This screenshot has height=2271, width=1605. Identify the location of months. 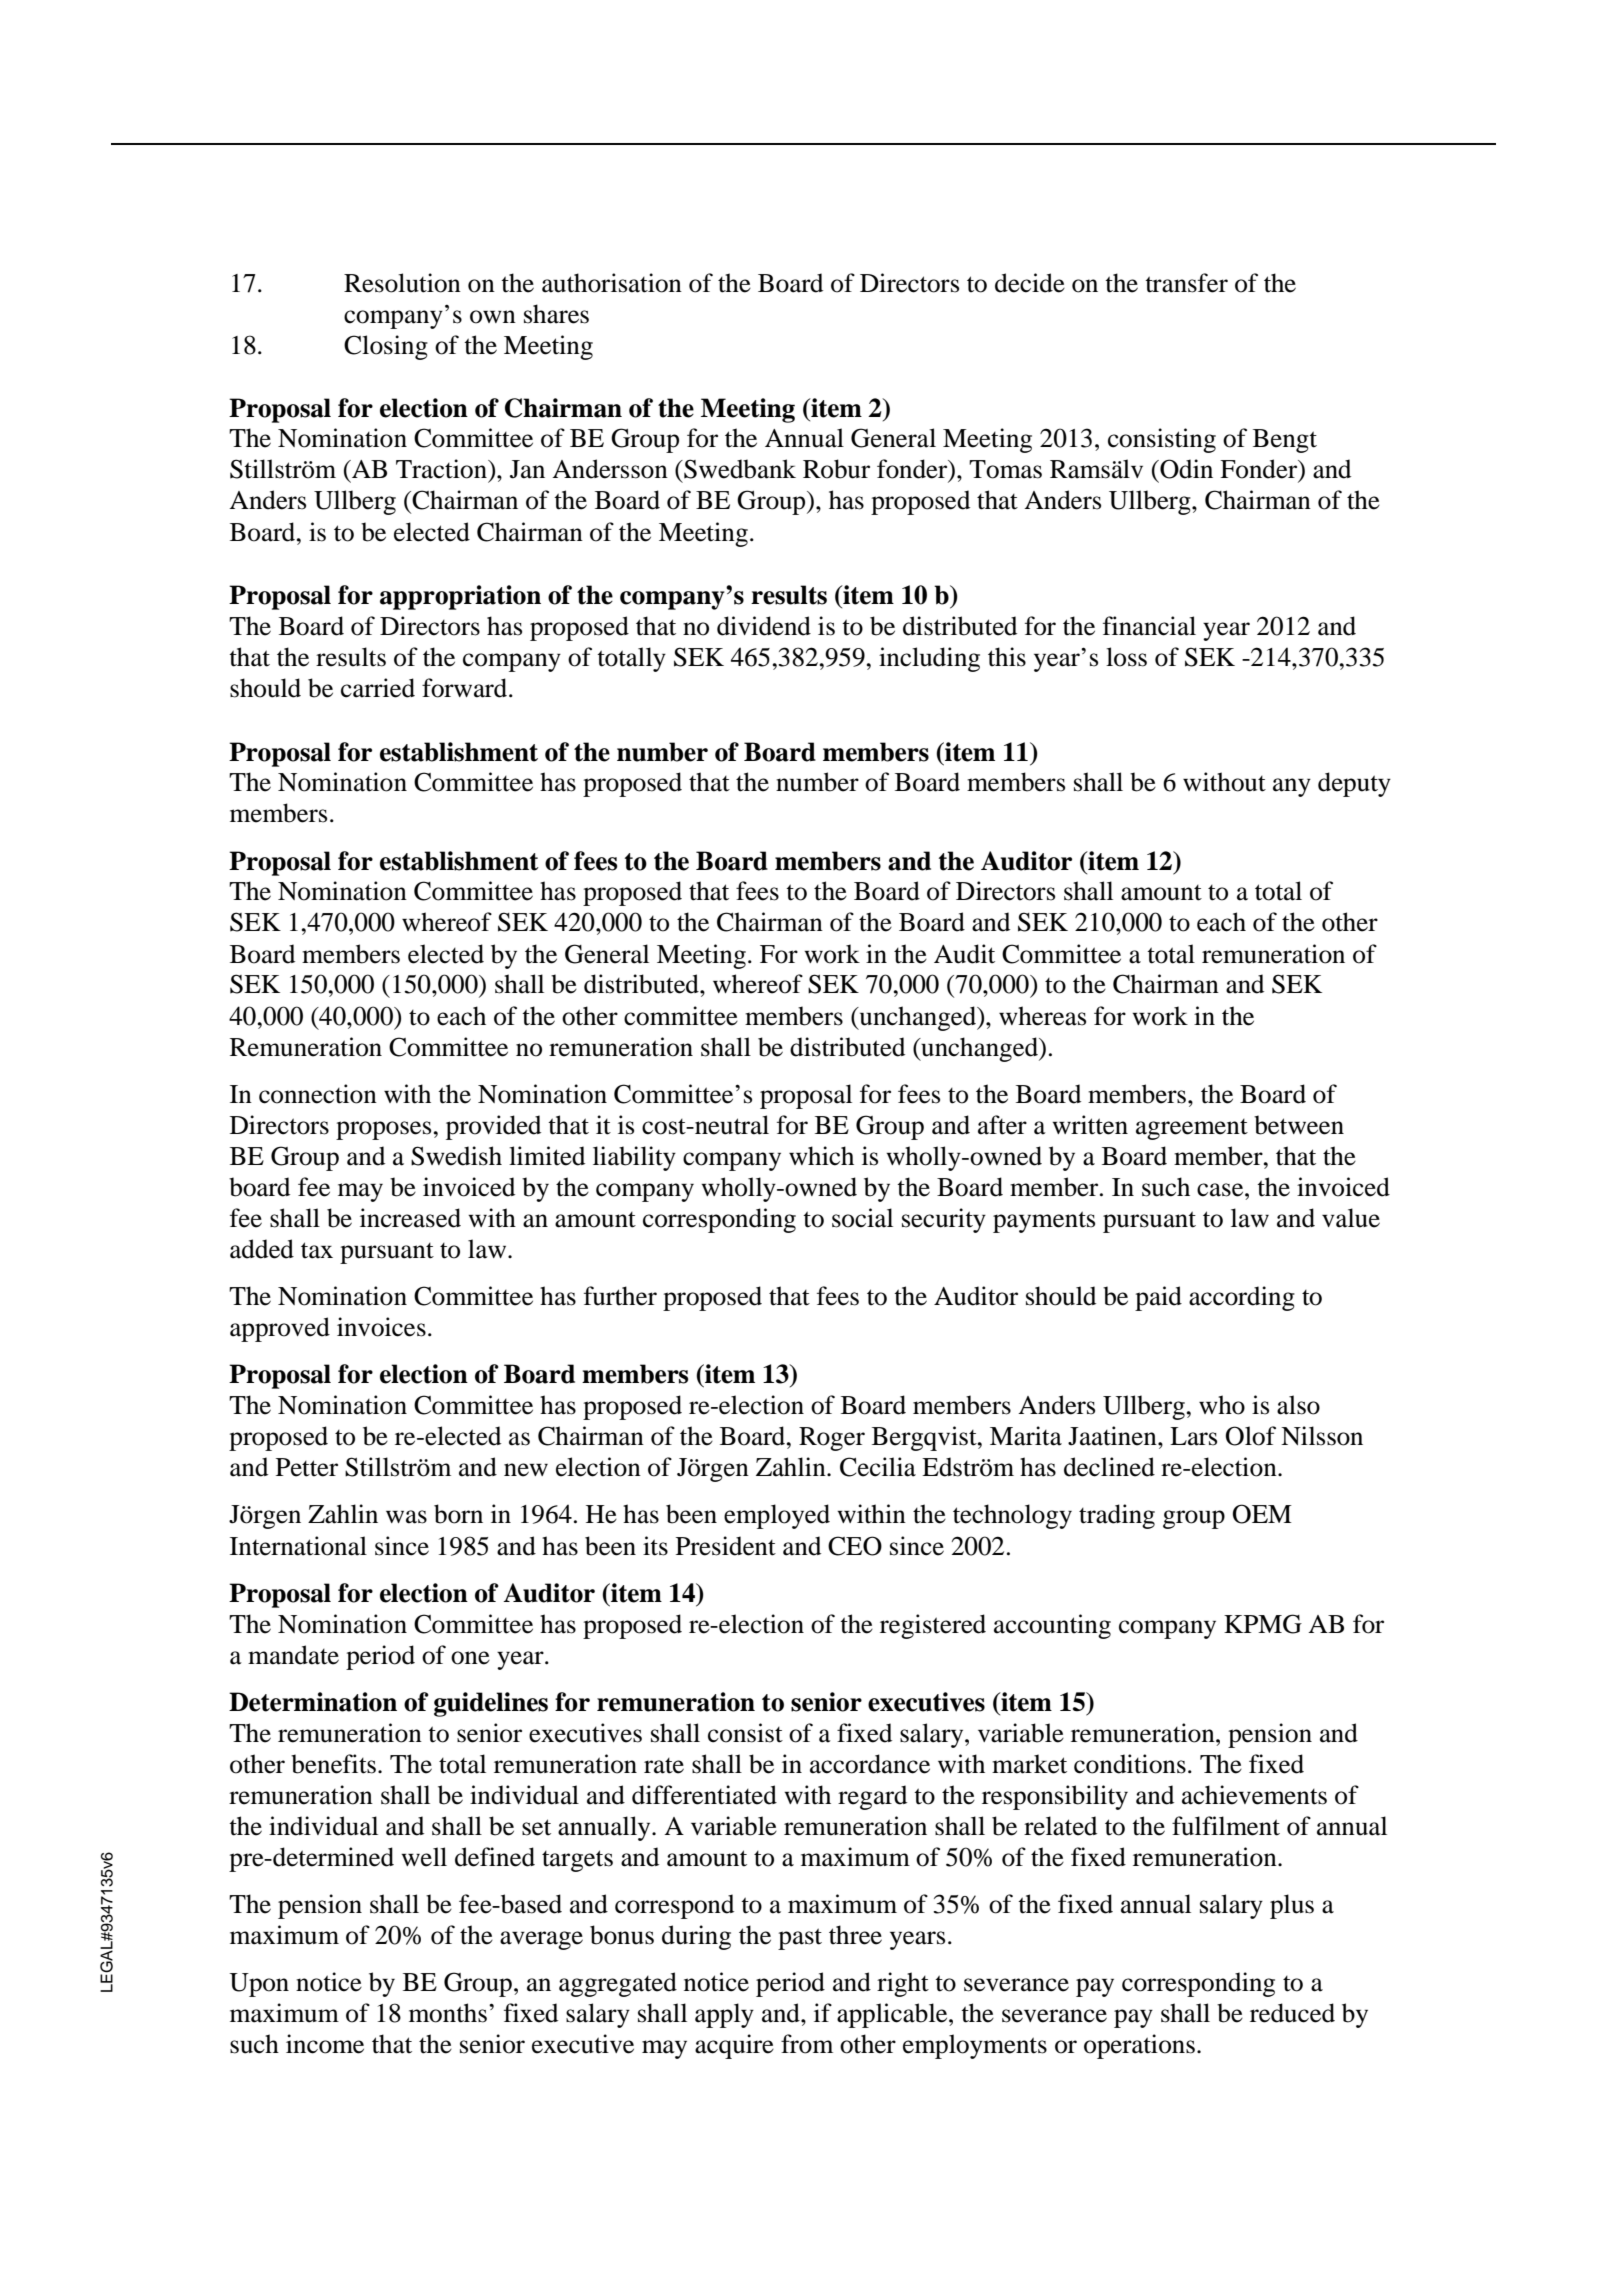
(448, 2013).
